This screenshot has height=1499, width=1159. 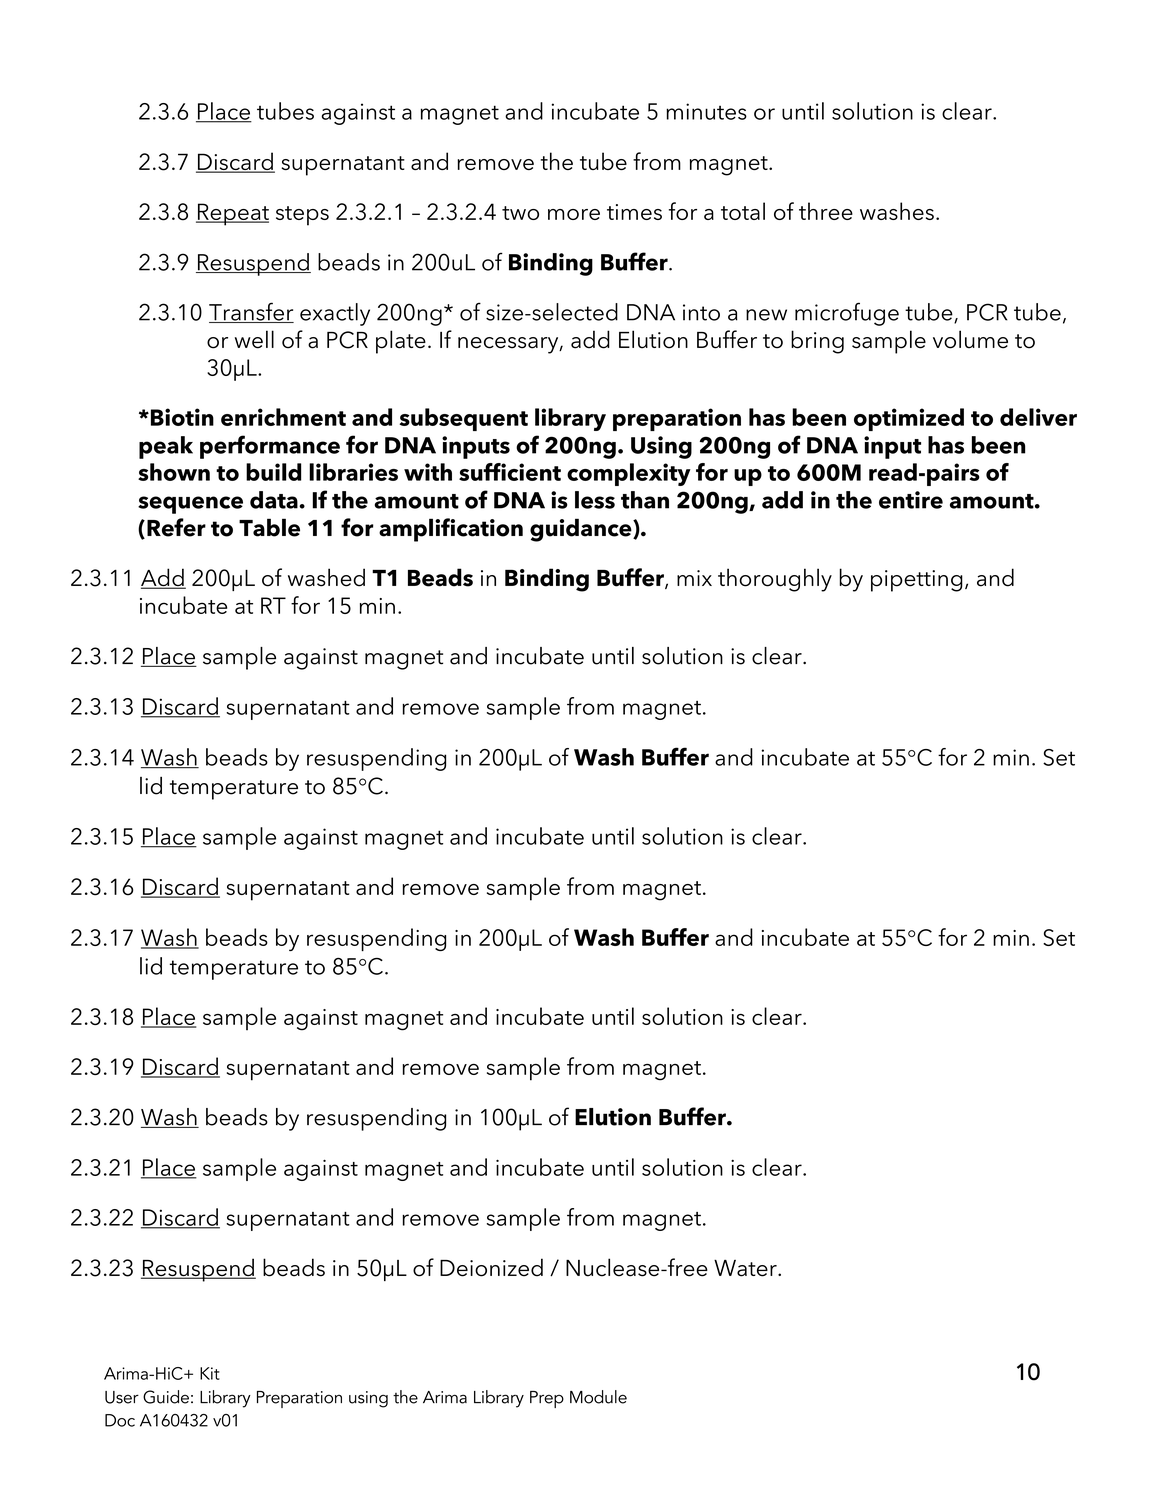 I want to click on pipetting, so click(x=917, y=581).
